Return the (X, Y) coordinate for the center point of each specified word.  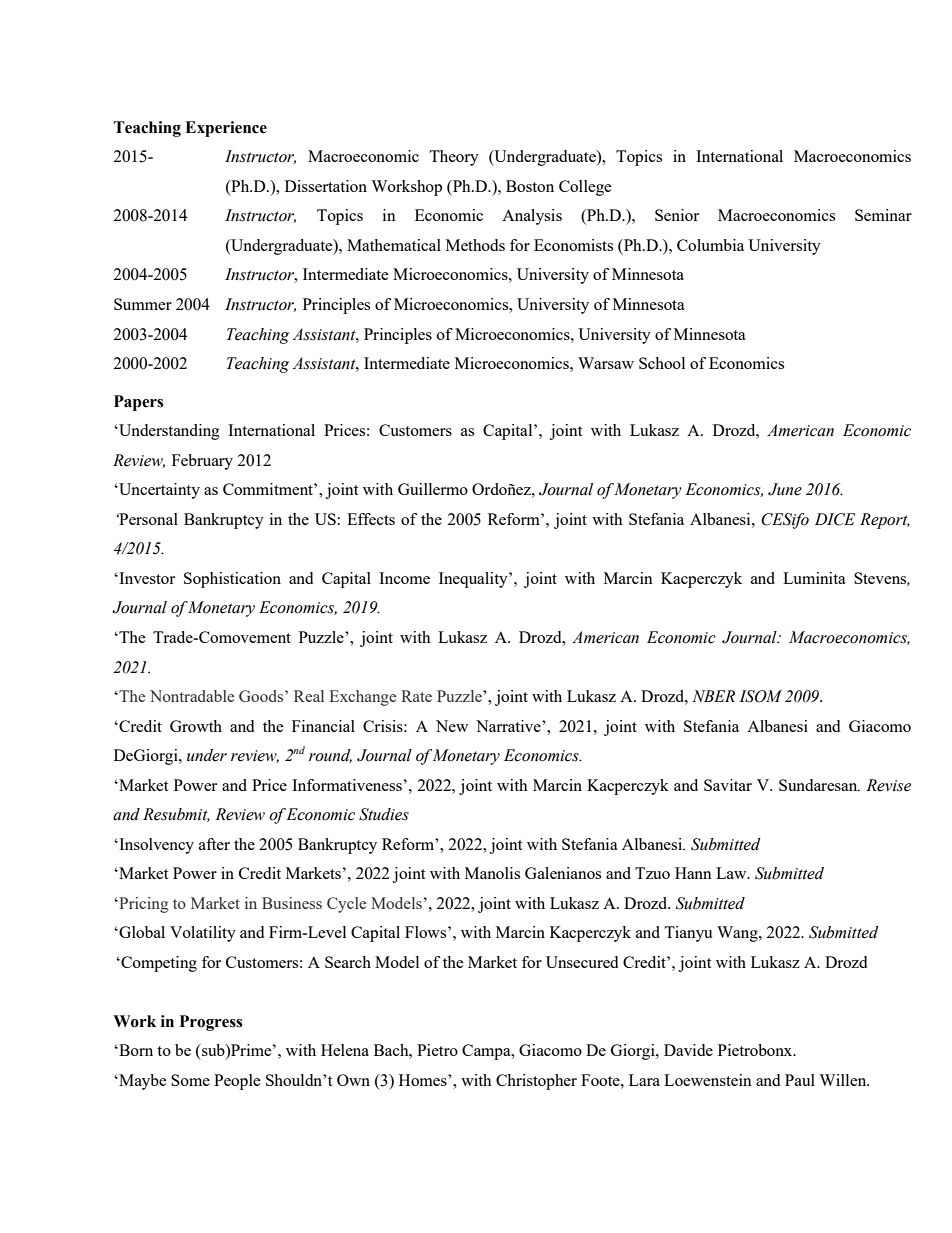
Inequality (474, 580)
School (662, 363)
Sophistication (232, 580)
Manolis (492, 873)
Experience (226, 129)
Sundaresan (819, 785)
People (237, 1082)
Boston (530, 186)
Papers (138, 403)
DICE (835, 519)
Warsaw (606, 363)
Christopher (536, 1082)
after (214, 844)
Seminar (883, 215)
